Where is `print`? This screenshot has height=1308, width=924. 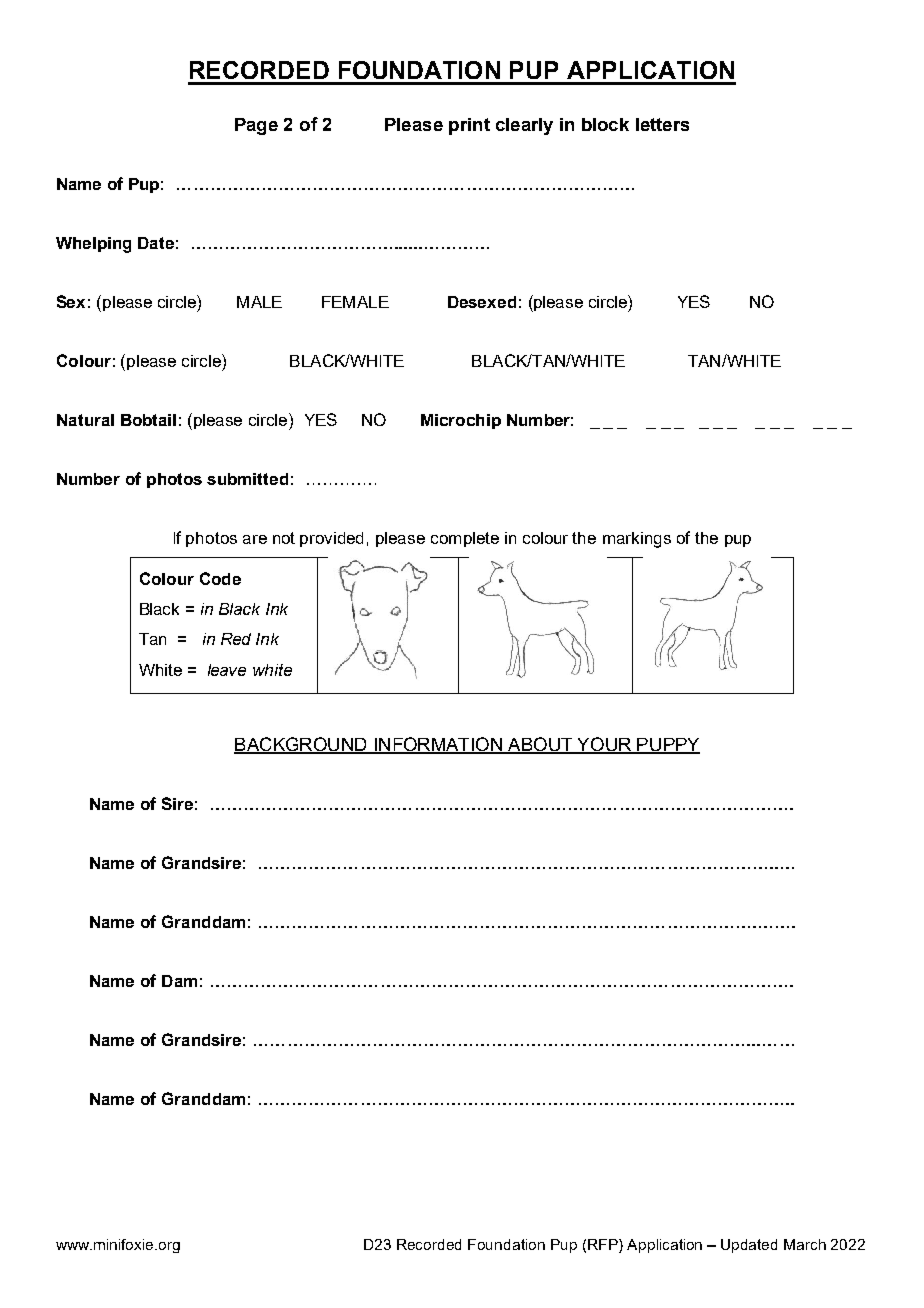 print is located at coordinates (469, 126).
